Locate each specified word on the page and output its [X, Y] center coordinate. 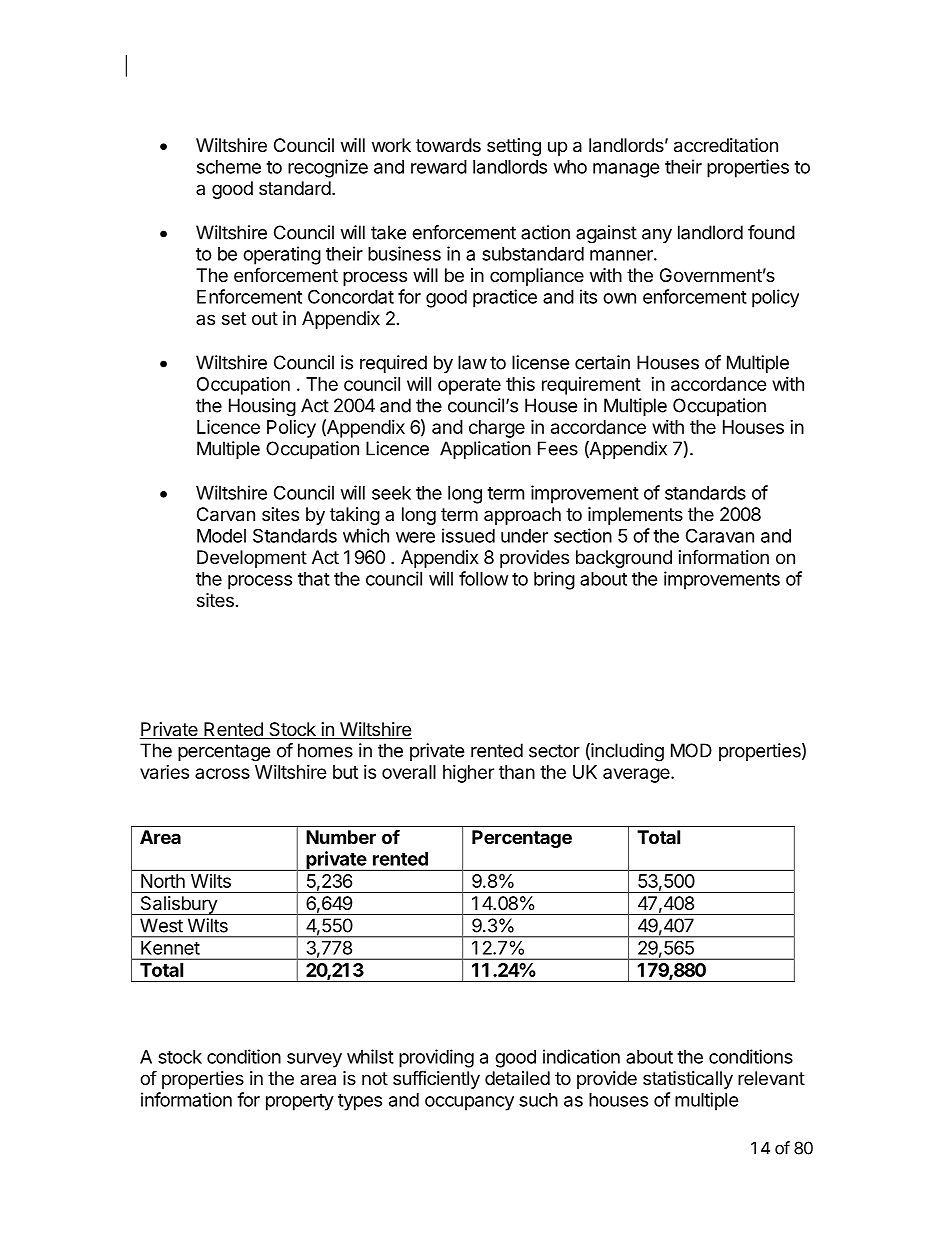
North [163, 881]
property [300, 1102]
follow [484, 578]
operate [469, 386]
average [637, 775]
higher [468, 774]
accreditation [726, 145]
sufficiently [436, 1079]
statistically [688, 1080]
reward [439, 167]
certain [602, 362]
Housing [262, 407]
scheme [229, 167]
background [624, 559]
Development [252, 559]
